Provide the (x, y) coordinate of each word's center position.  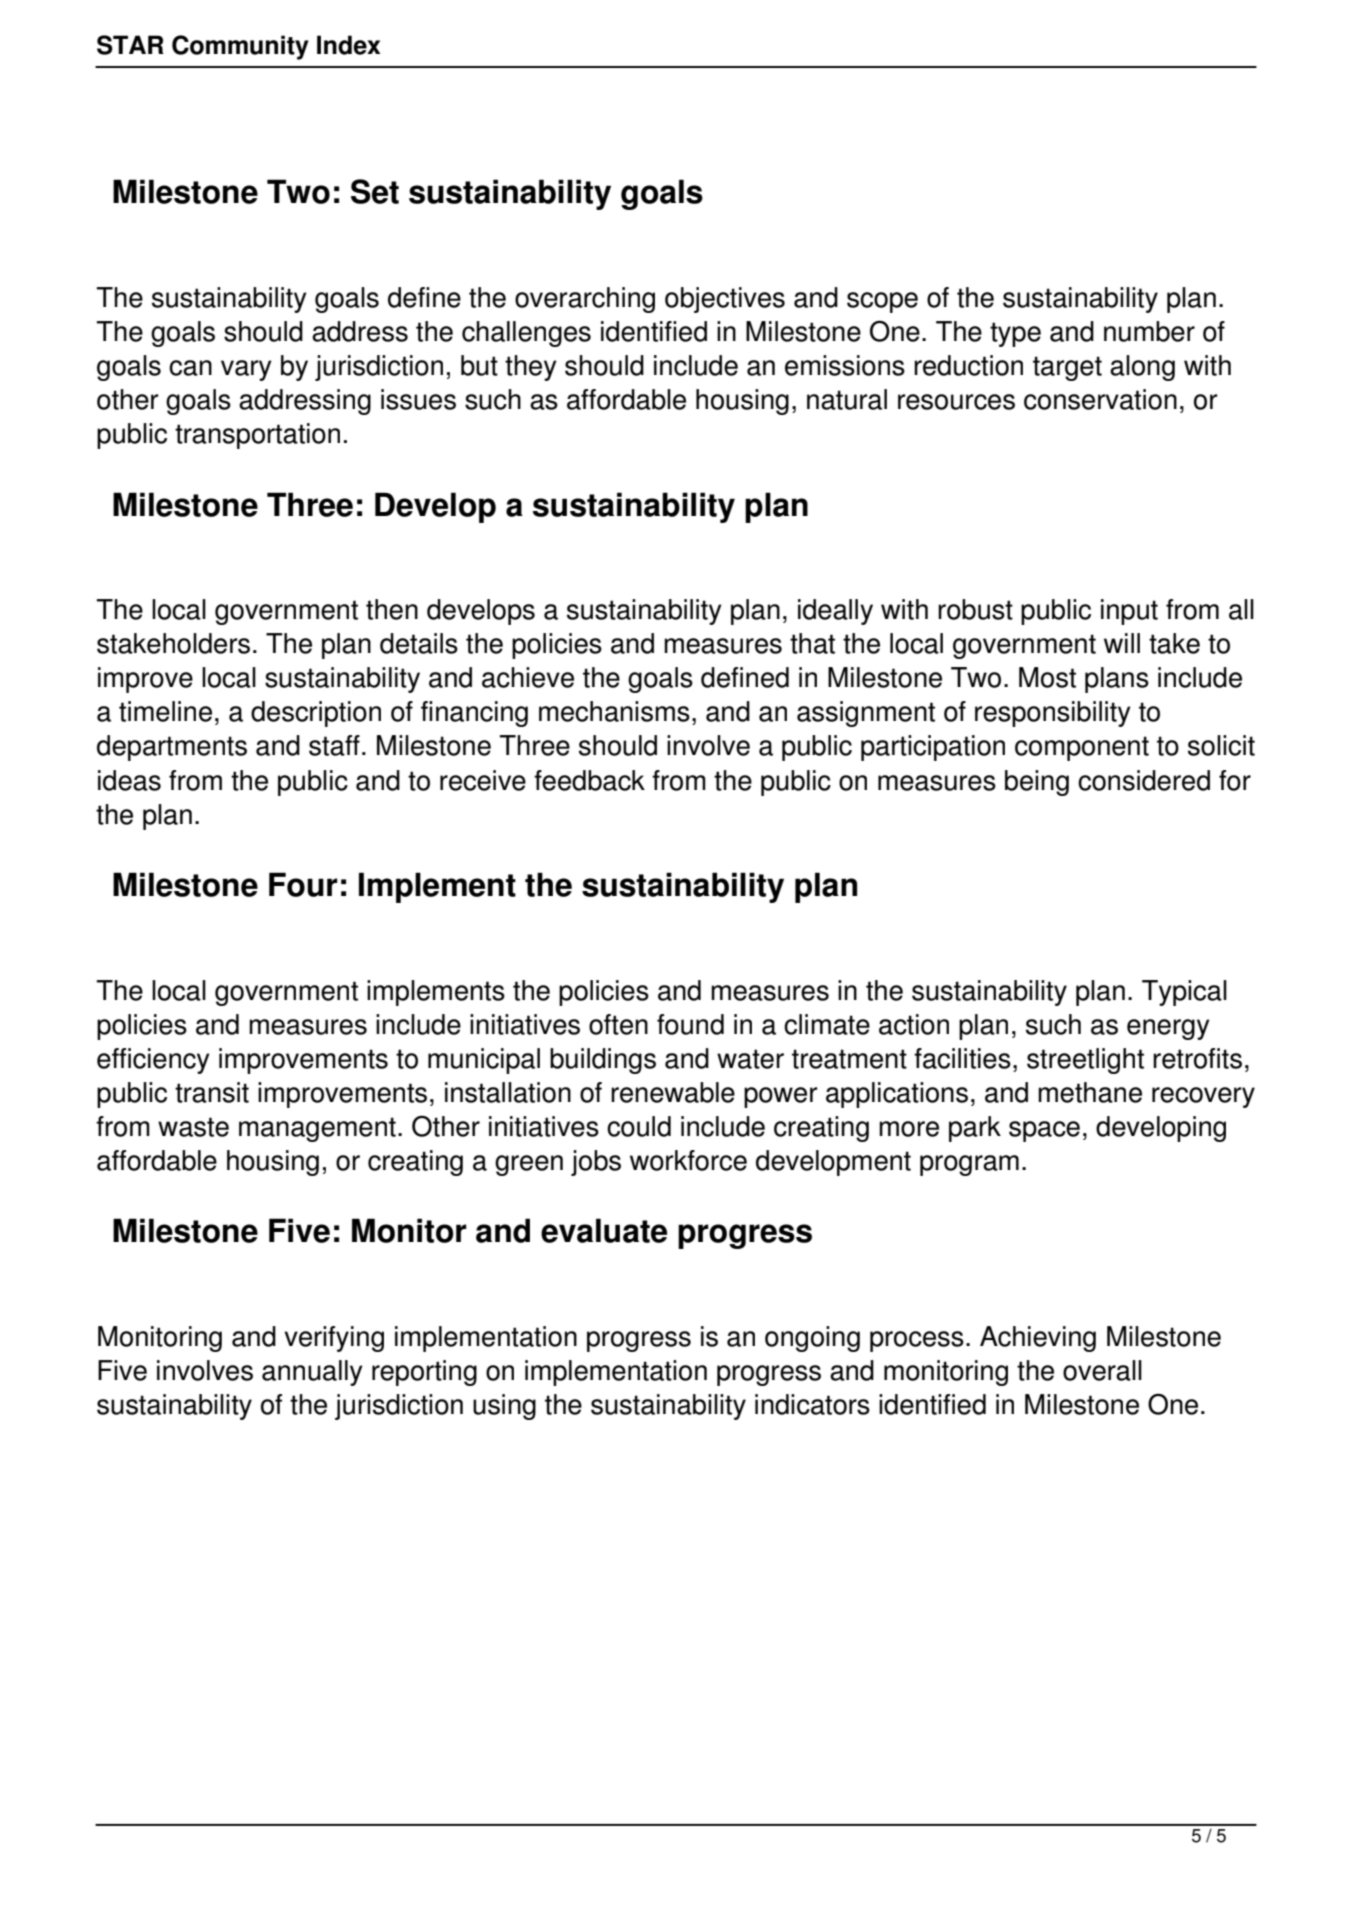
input (1129, 612)
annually (312, 1373)
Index (348, 45)
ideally (835, 612)
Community (240, 47)
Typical (1184, 993)
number (1149, 331)
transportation (257, 436)
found (690, 1024)
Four (303, 884)
